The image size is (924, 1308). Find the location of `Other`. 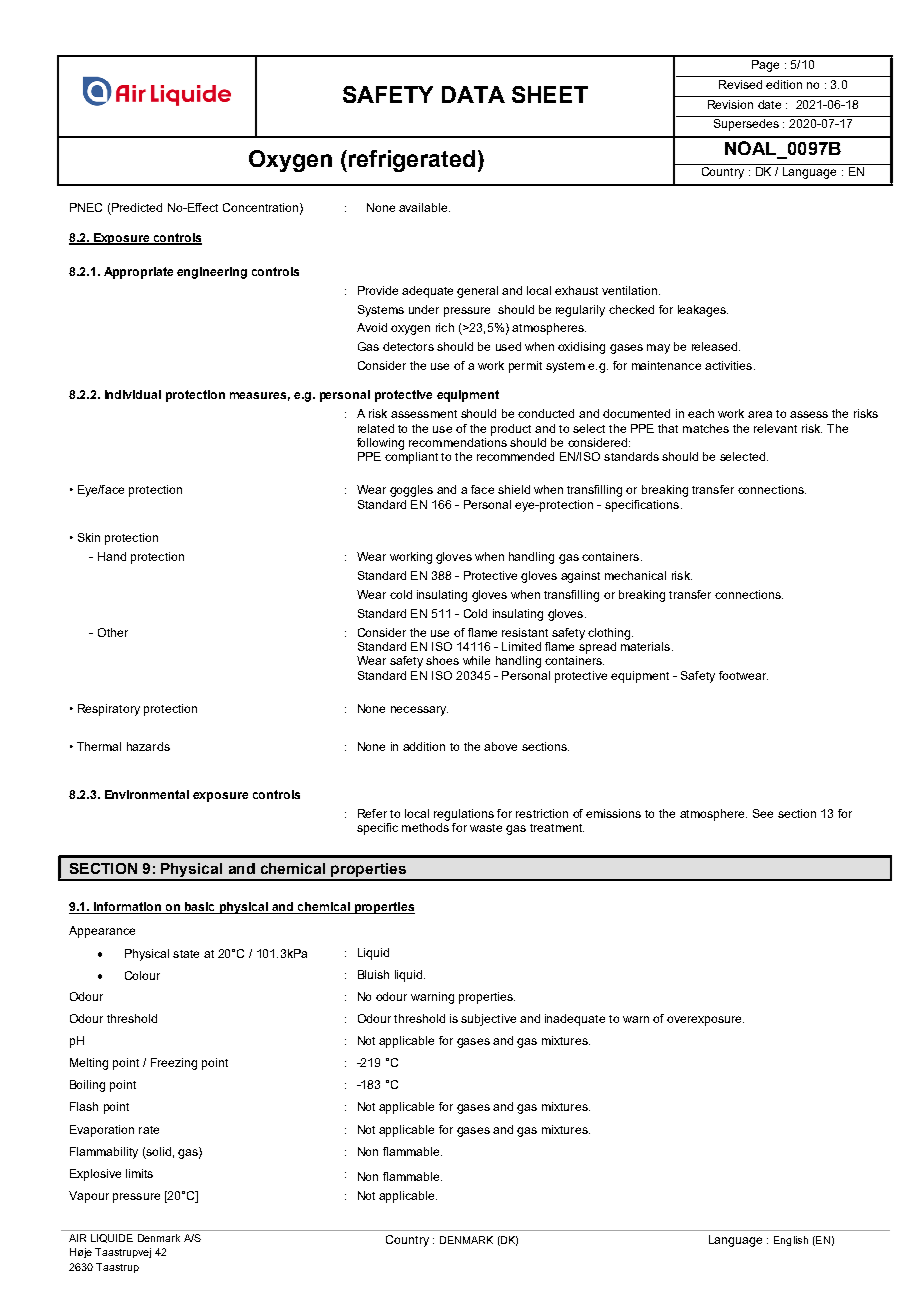

Other is located at coordinates (113, 632).
